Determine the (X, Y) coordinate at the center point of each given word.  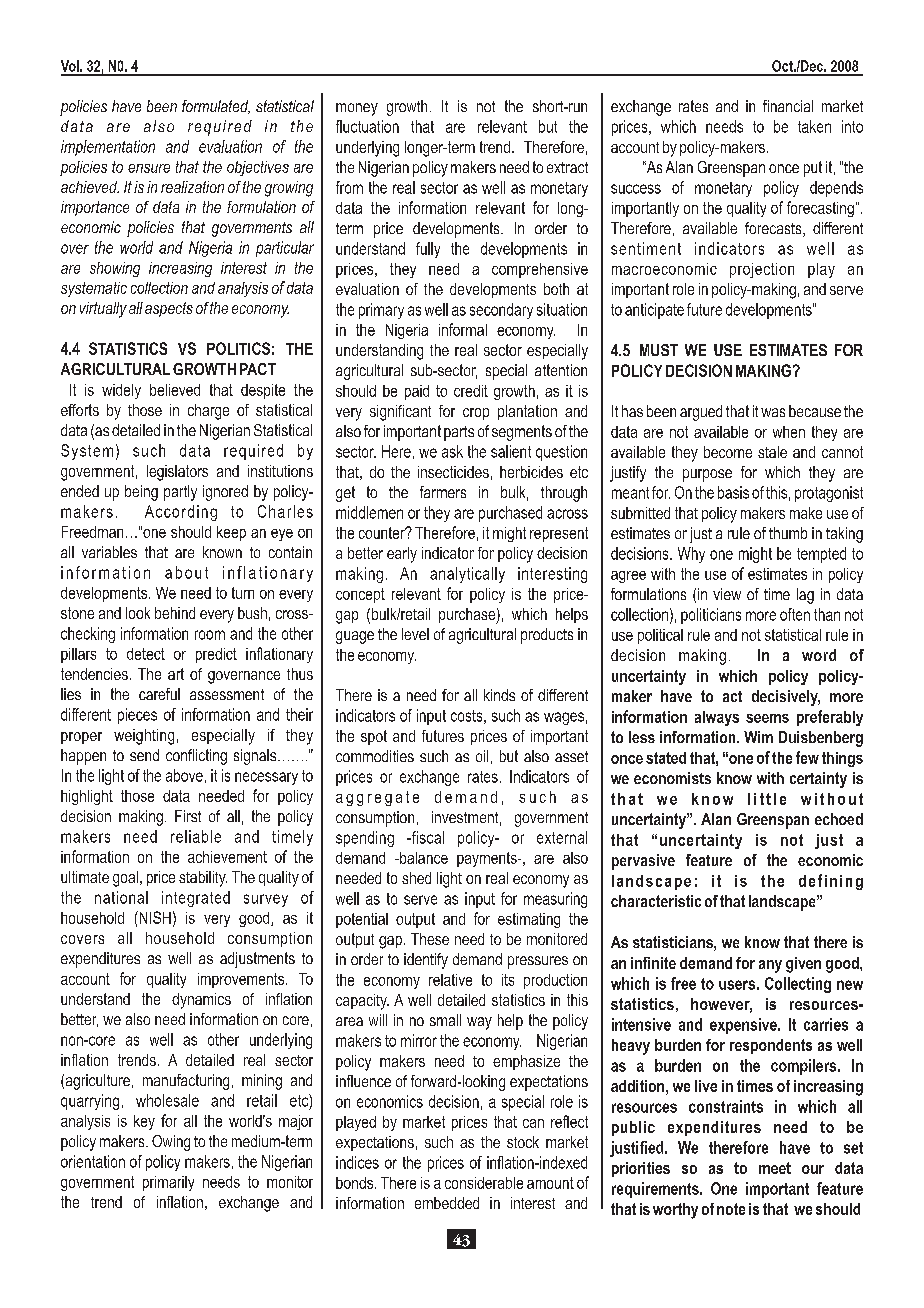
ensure (149, 168)
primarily (168, 1183)
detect (146, 654)
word (819, 655)
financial (788, 106)
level (415, 634)
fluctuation (367, 126)
